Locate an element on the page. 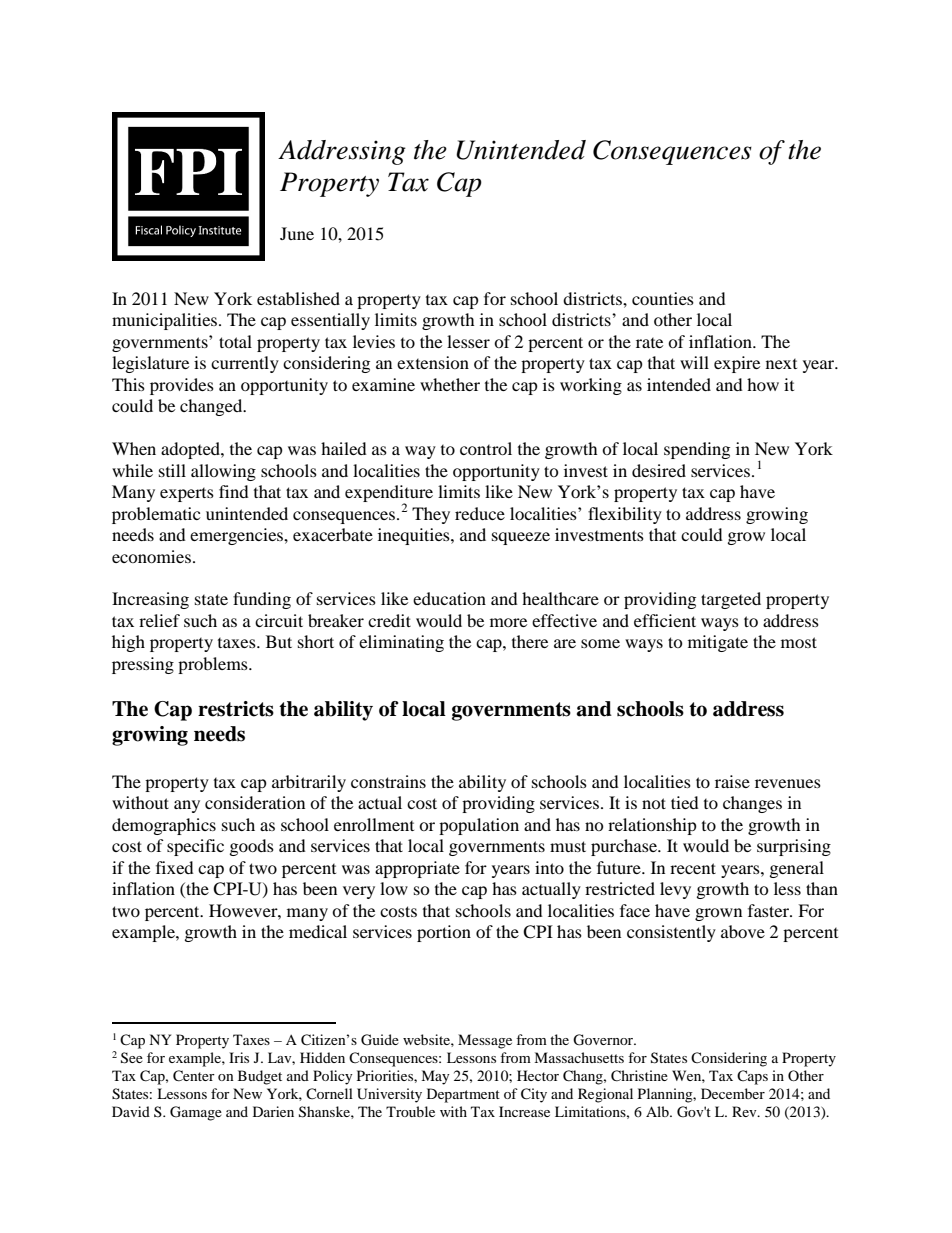 Image resolution: width=952 pixels, height=1233 pixels. problematic is located at coordinates (156, 515).
